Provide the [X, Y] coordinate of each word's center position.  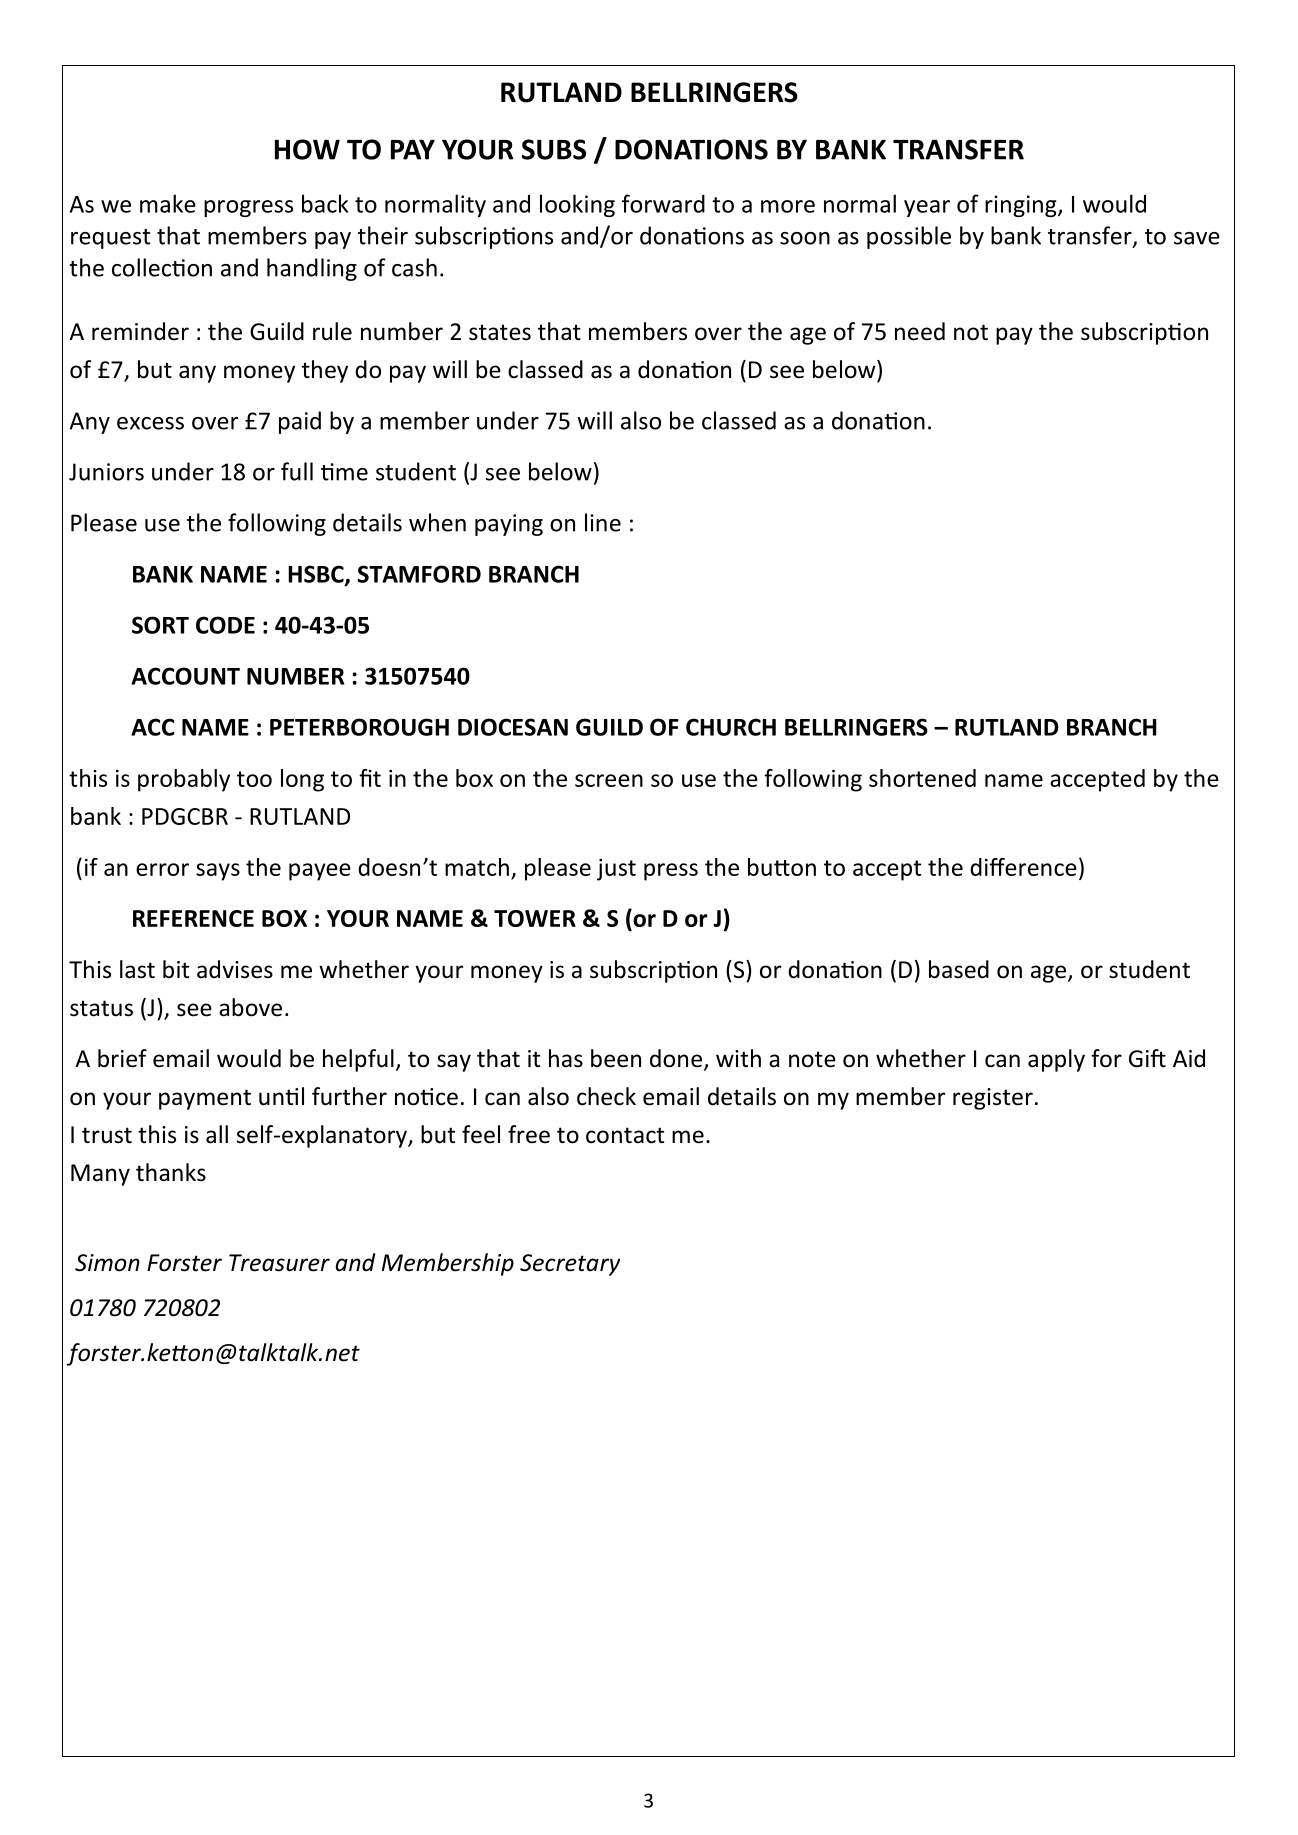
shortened [922, 778]
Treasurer [279, 1263]
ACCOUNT [185, 676]
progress [248, 208]
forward [663, 203]
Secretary [570, 1265]
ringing [1022, 206]
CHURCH [731, 727]
